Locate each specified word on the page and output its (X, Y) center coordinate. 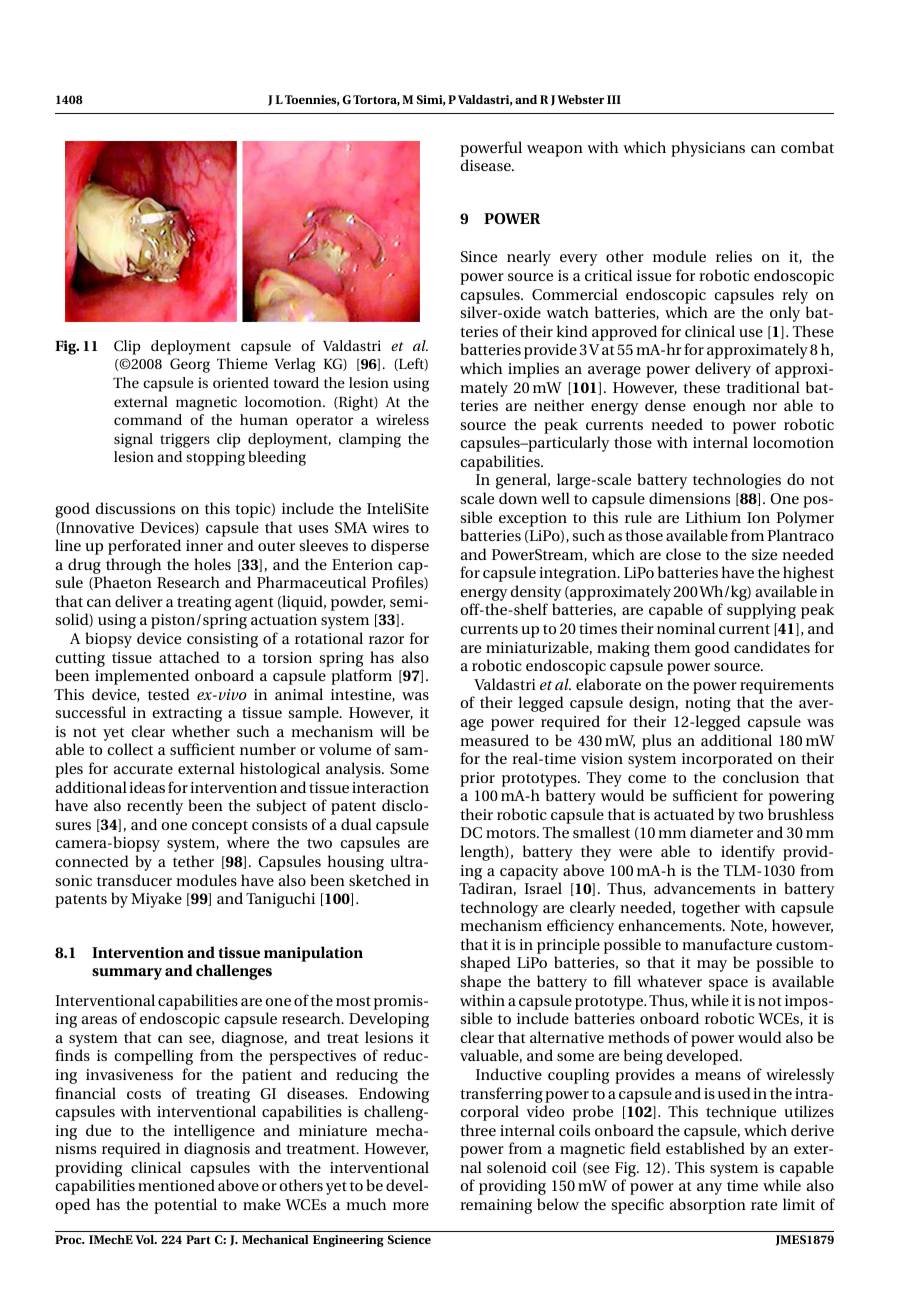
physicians (708, 149)
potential (185, 1206)
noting (708, 704)
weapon (555, 151)
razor (386, 640)
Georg (190, 365)
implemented (142, 677)
